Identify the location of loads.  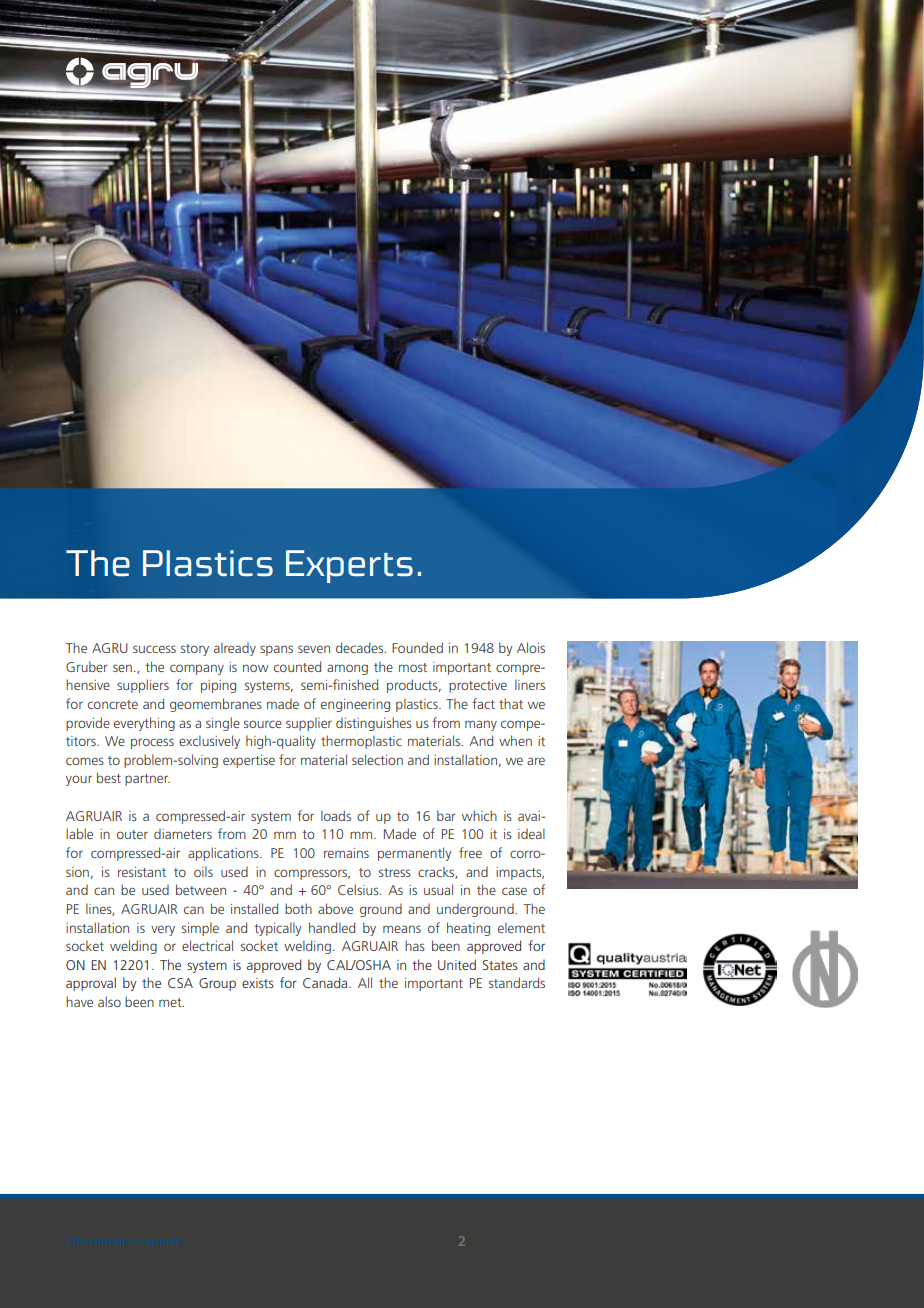
(336, 815).
